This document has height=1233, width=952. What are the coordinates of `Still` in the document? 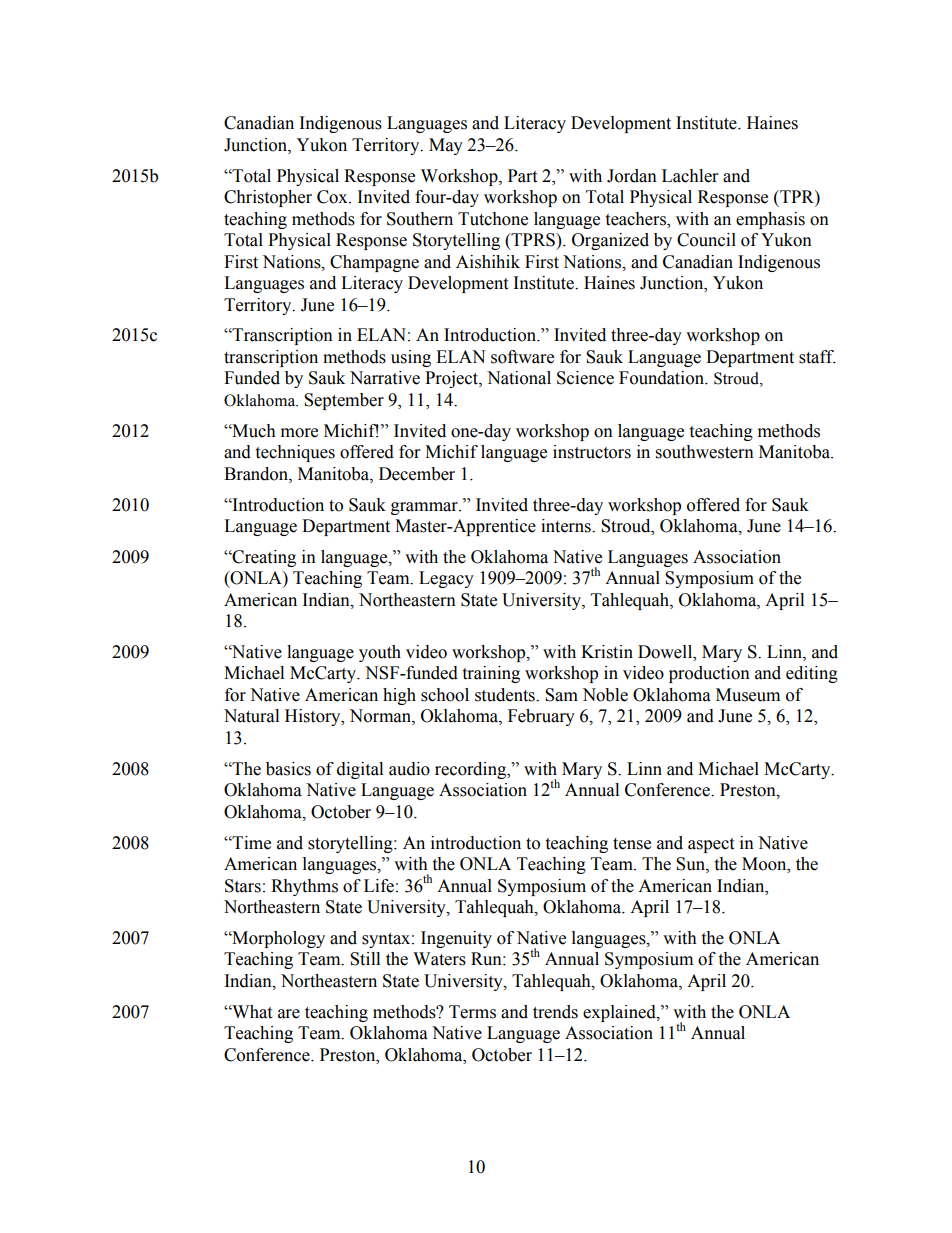 It's located at (365, 959).
